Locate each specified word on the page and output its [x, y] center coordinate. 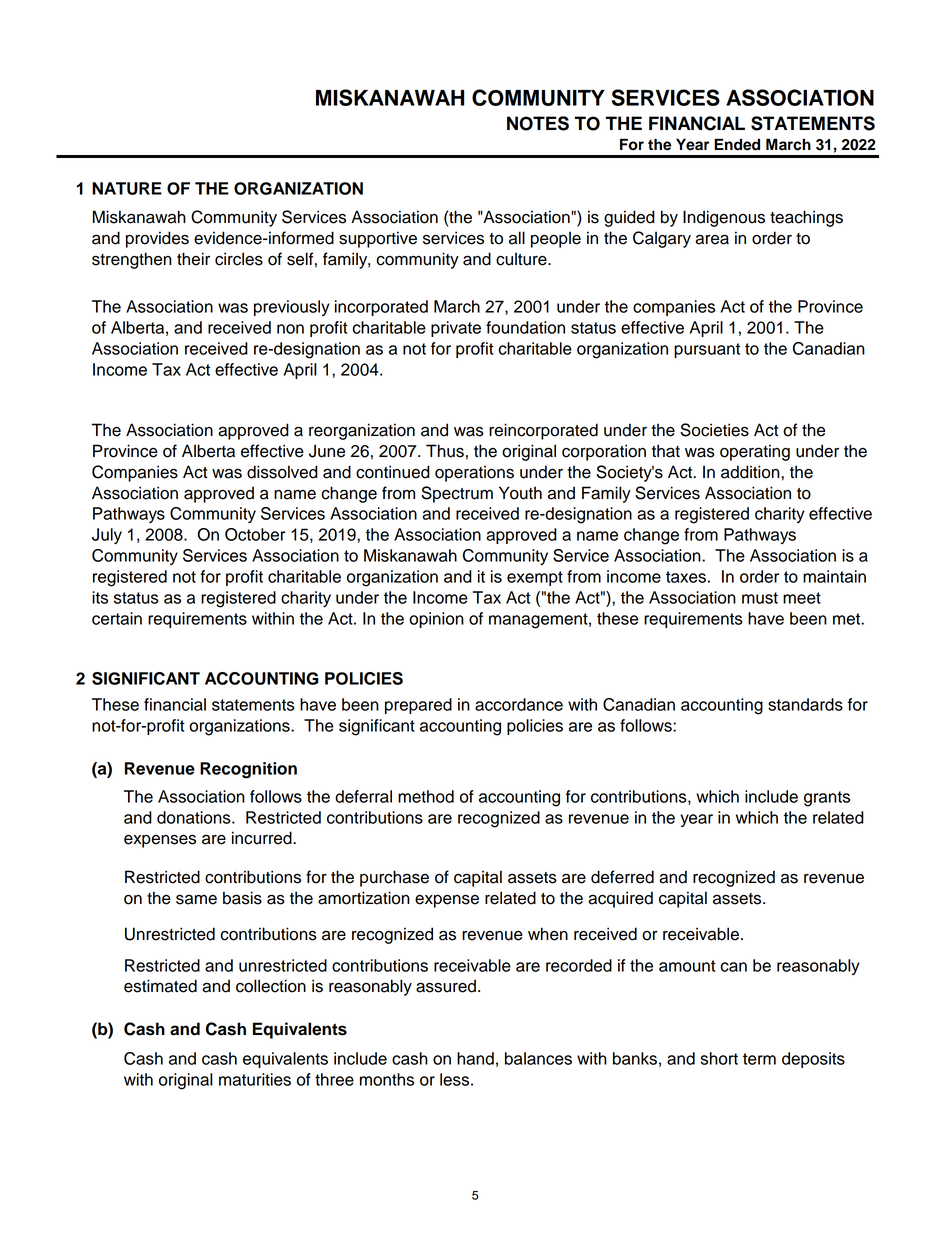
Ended [737, 145]
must [760, 598]
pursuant [707, 350]
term [759, 1059]
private [456, 329]
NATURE [127, 188]
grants [827, 799]
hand [475, 1058]
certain [117, 618]
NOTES [538, 123]
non [290, 329]
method [426, 796]
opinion [436, 620]
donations [195, 817]
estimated [160, 986]
